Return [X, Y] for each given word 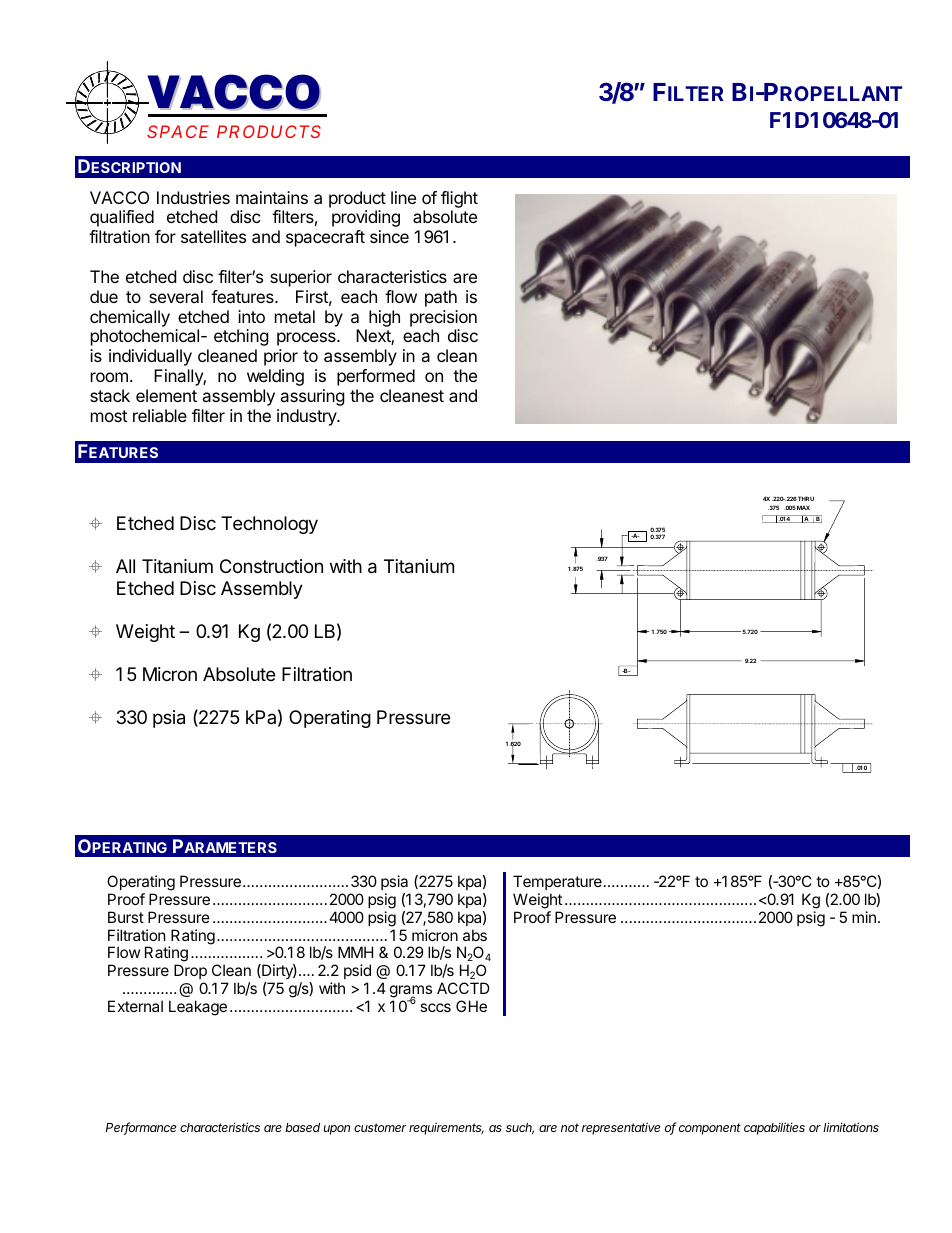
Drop [190, 971]
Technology [269, 525]
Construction [271, 566]
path [441, 298]
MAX [803, 507]
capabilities [774, 1128]
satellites [213, 236]
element [166, 395]
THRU [806, 498]
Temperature [557, 884]
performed [376, 377]
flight [459, 199]
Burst [126, 917]
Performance [141, 1128]
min [864, 917]
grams [411, 992]
